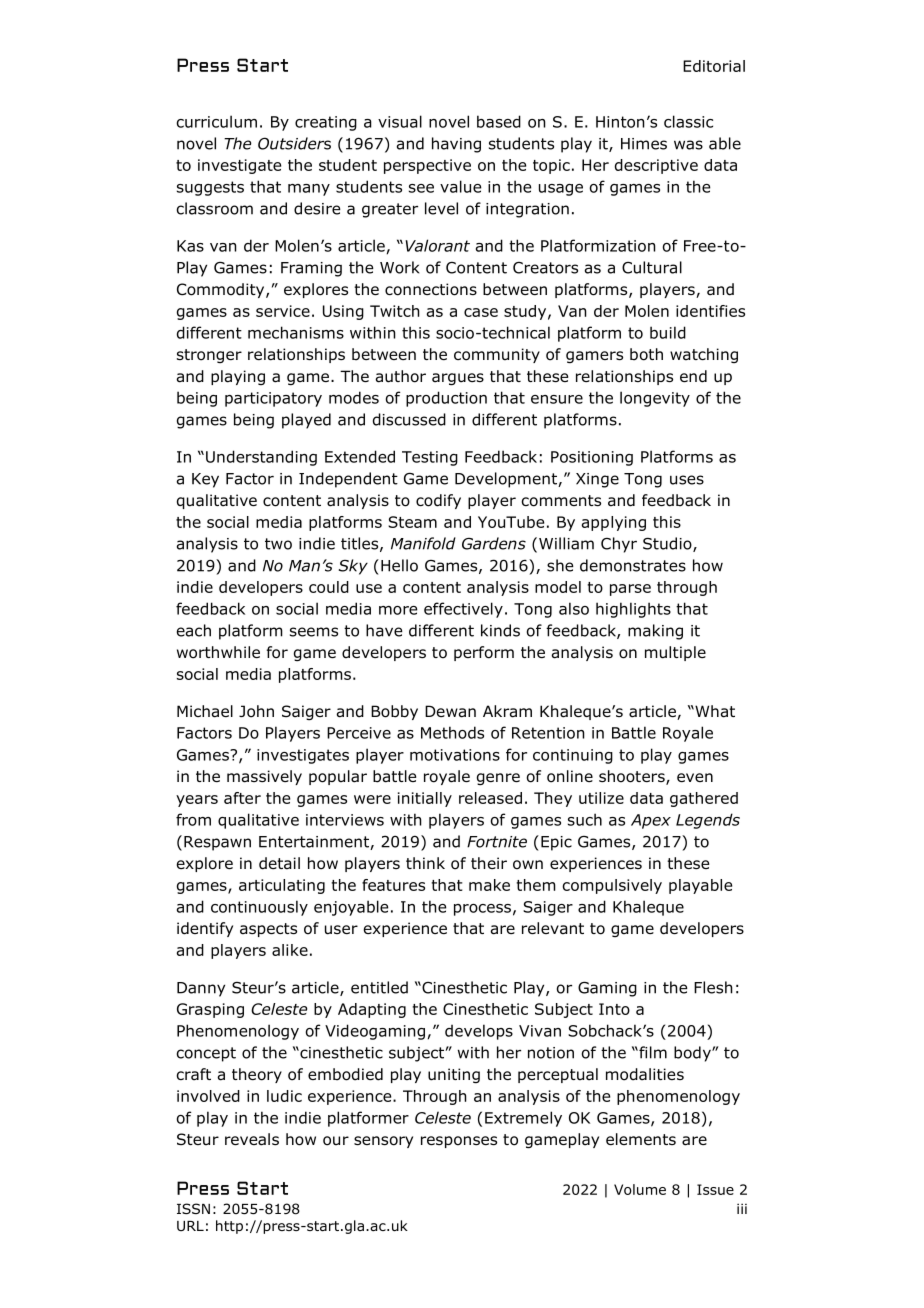  Describe the element at coordinates (216, 121) in the page. I see `curriculum` at that location.
